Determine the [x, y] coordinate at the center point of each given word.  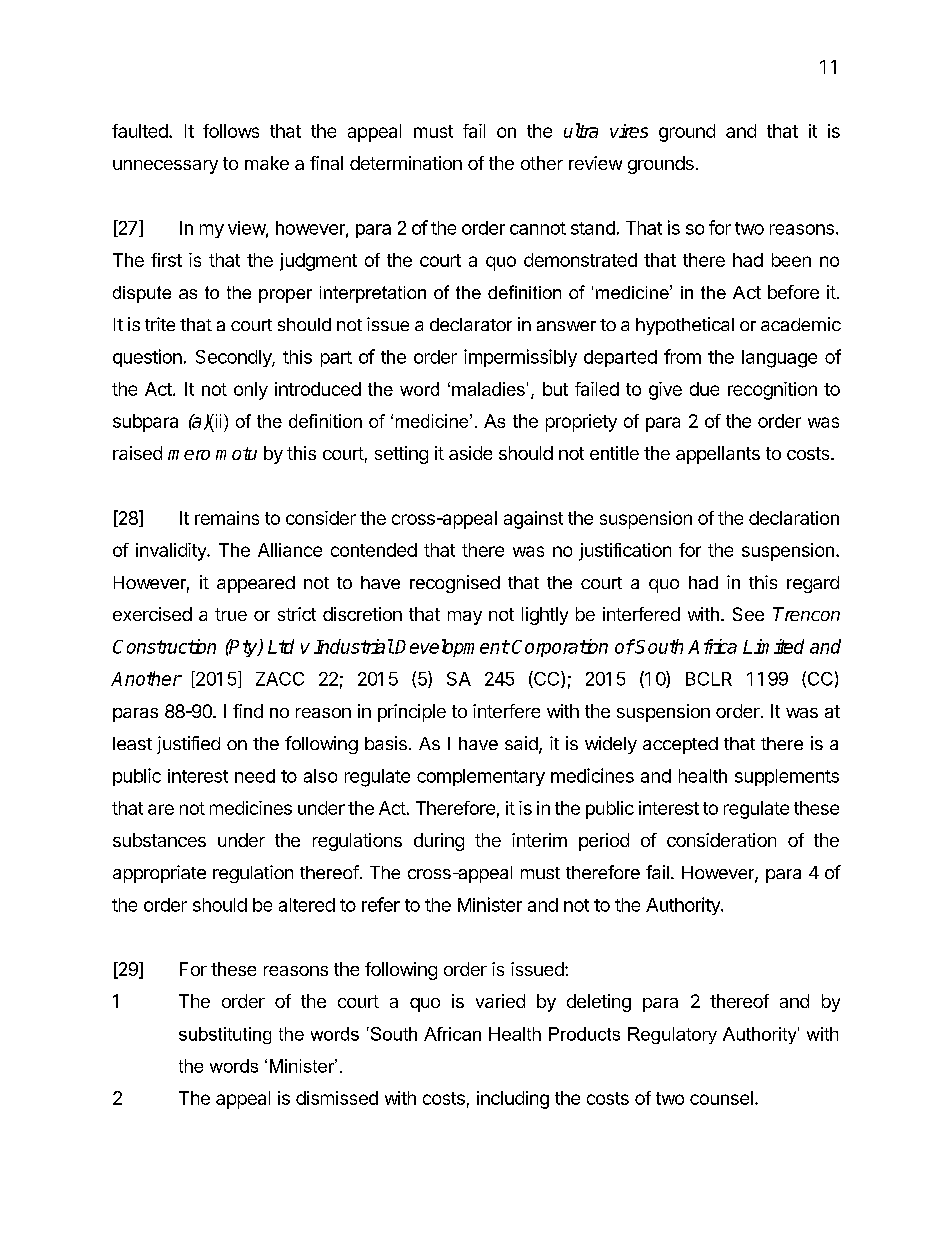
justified [188, 745]
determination [406, 163]
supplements [787, 777]
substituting [225, 1035]
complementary [481, 777]
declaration [794, 518]
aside [470, 453]
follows [231, 131]
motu [236, 453]
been [791, 260]
